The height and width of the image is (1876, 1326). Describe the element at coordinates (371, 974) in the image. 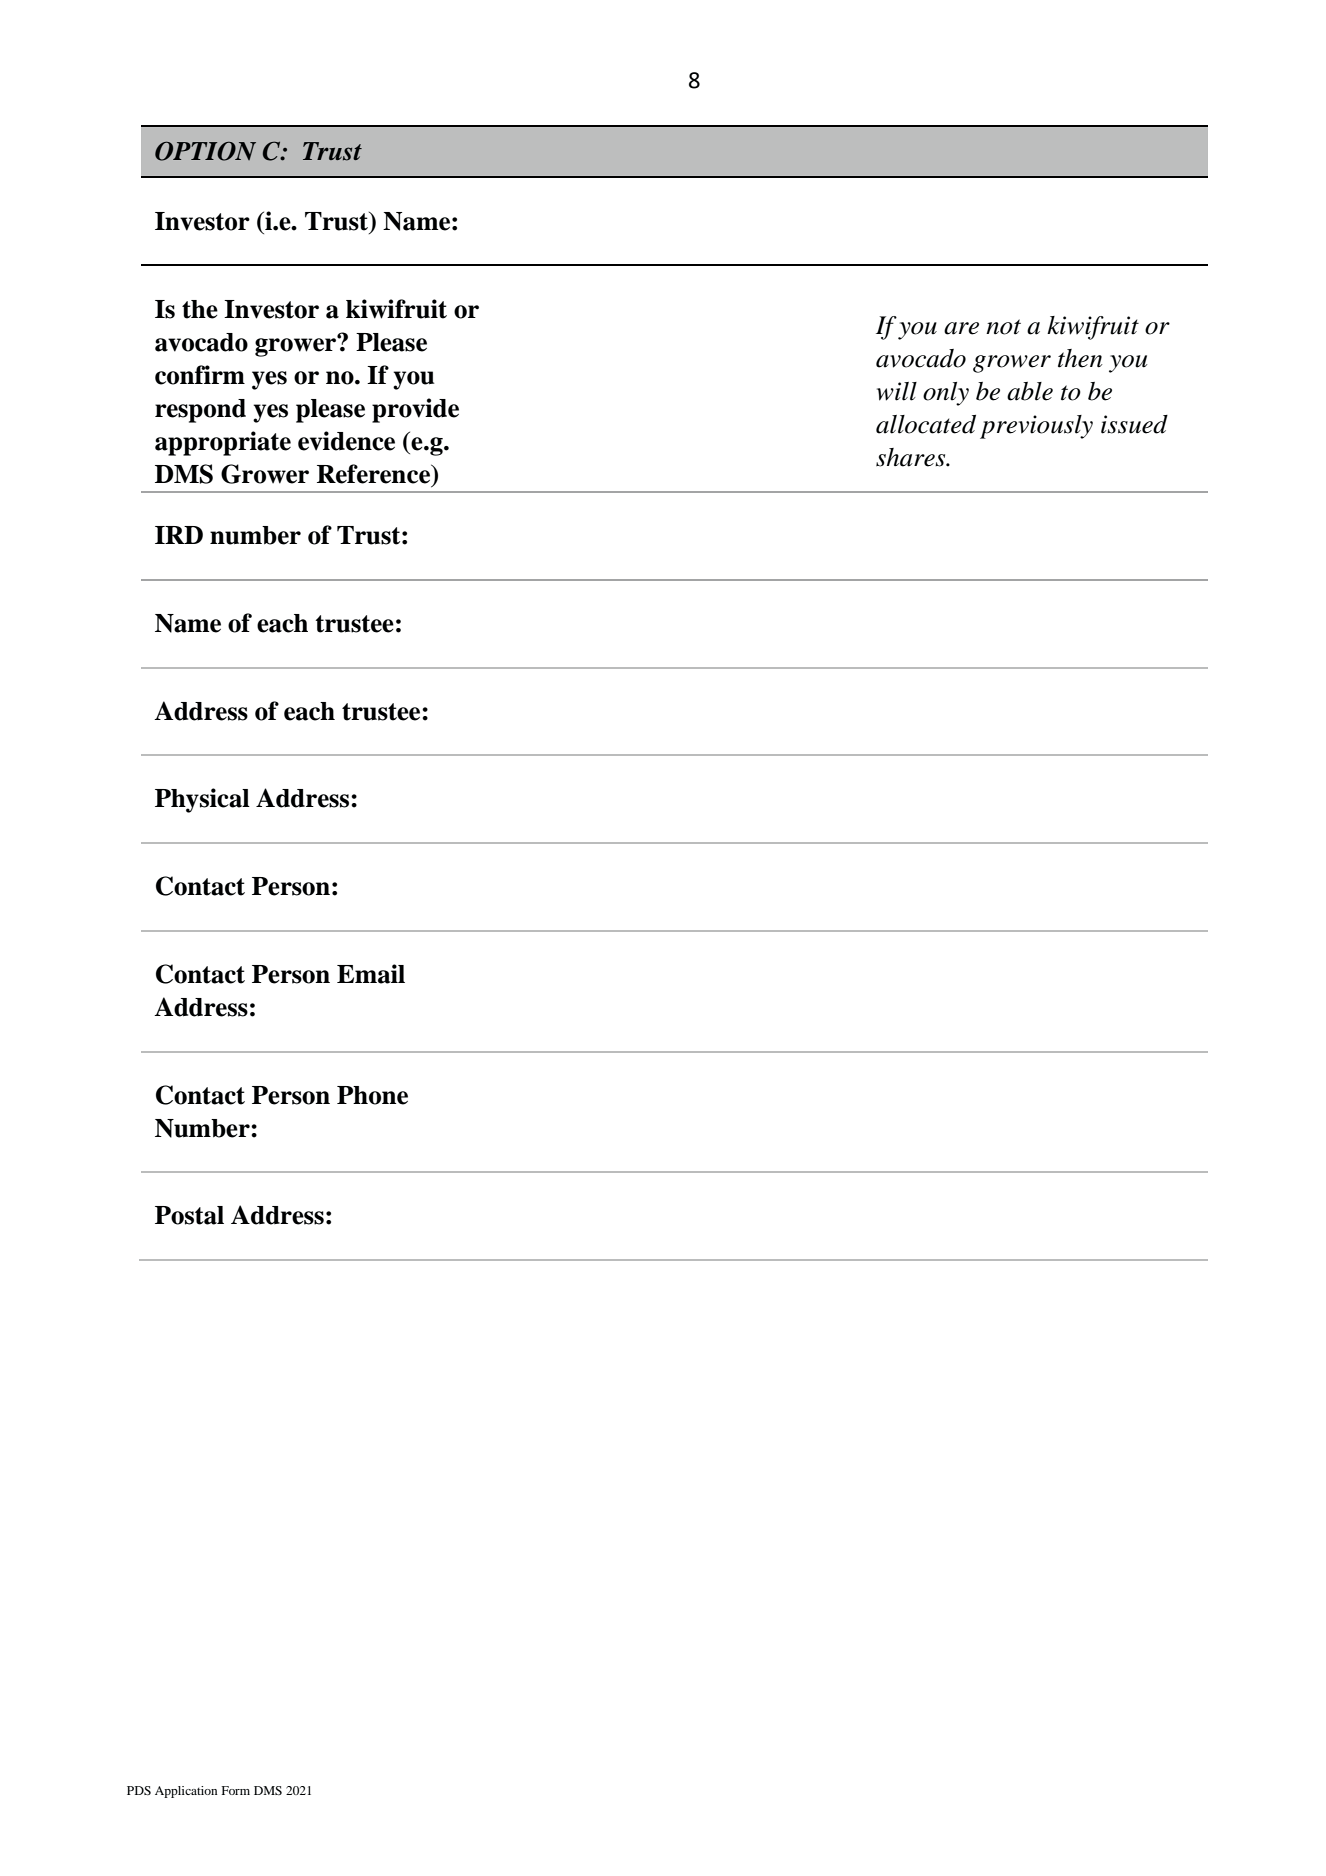

I see `Email` at that location.
